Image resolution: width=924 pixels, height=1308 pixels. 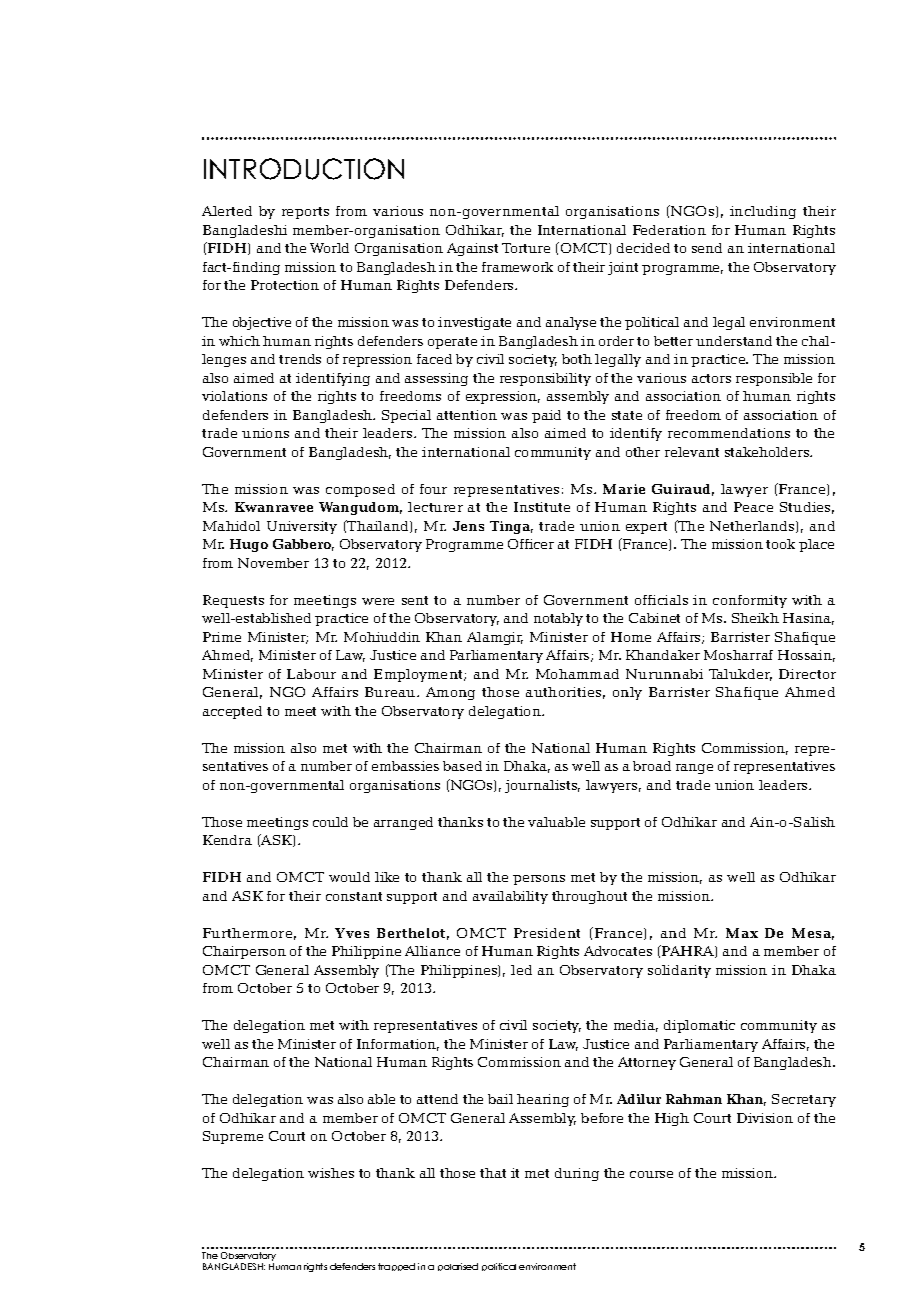 I want to click on wishes, so click(x=331, y=1173).
